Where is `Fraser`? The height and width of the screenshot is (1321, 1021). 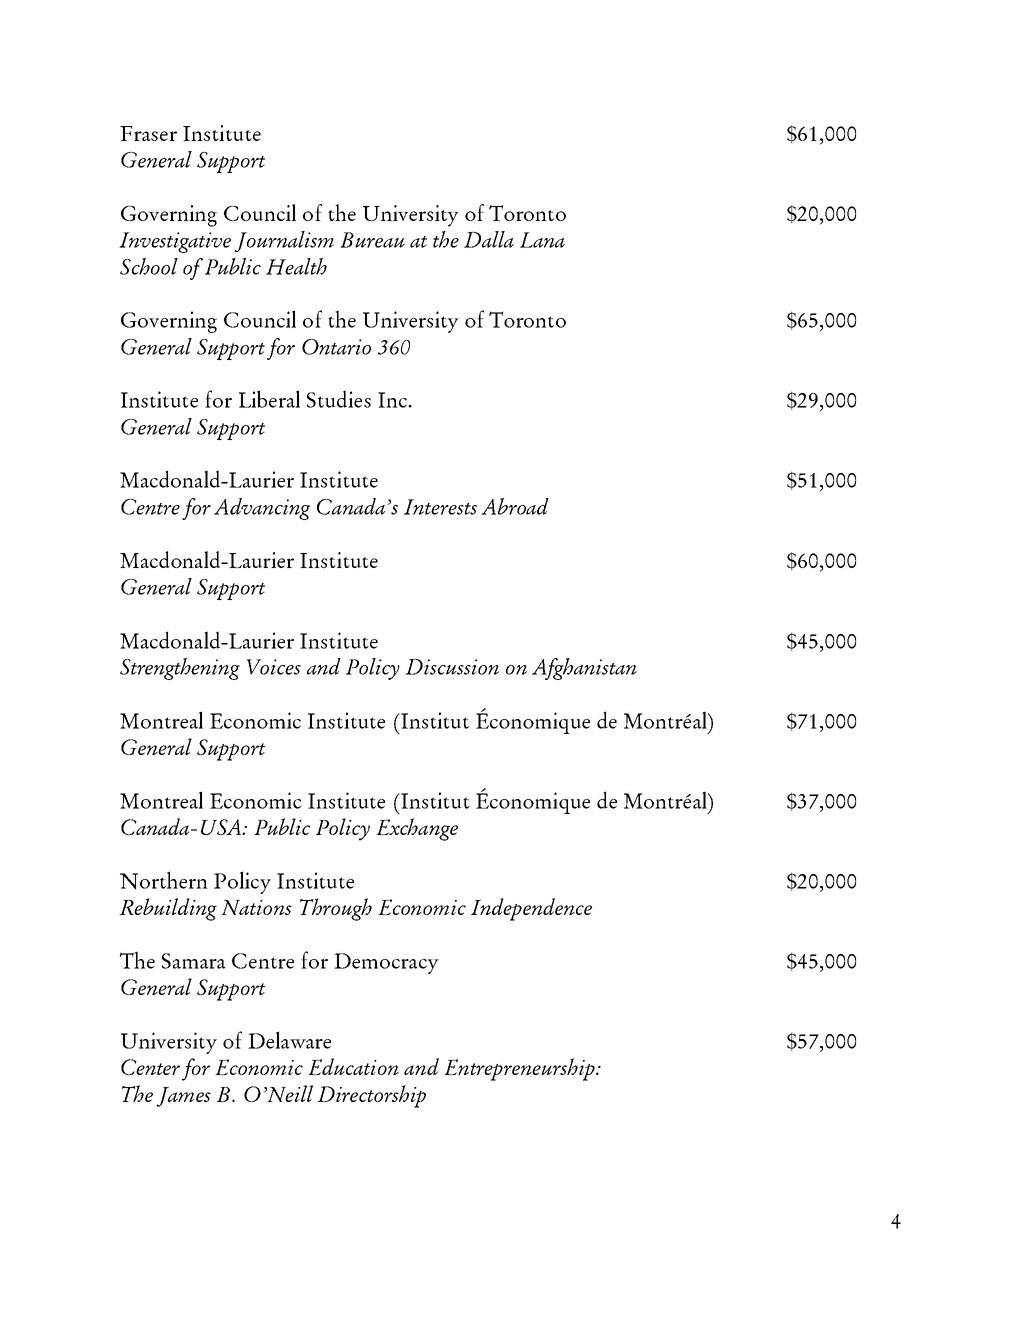 Fraser is located at coordinates (148, 133).
